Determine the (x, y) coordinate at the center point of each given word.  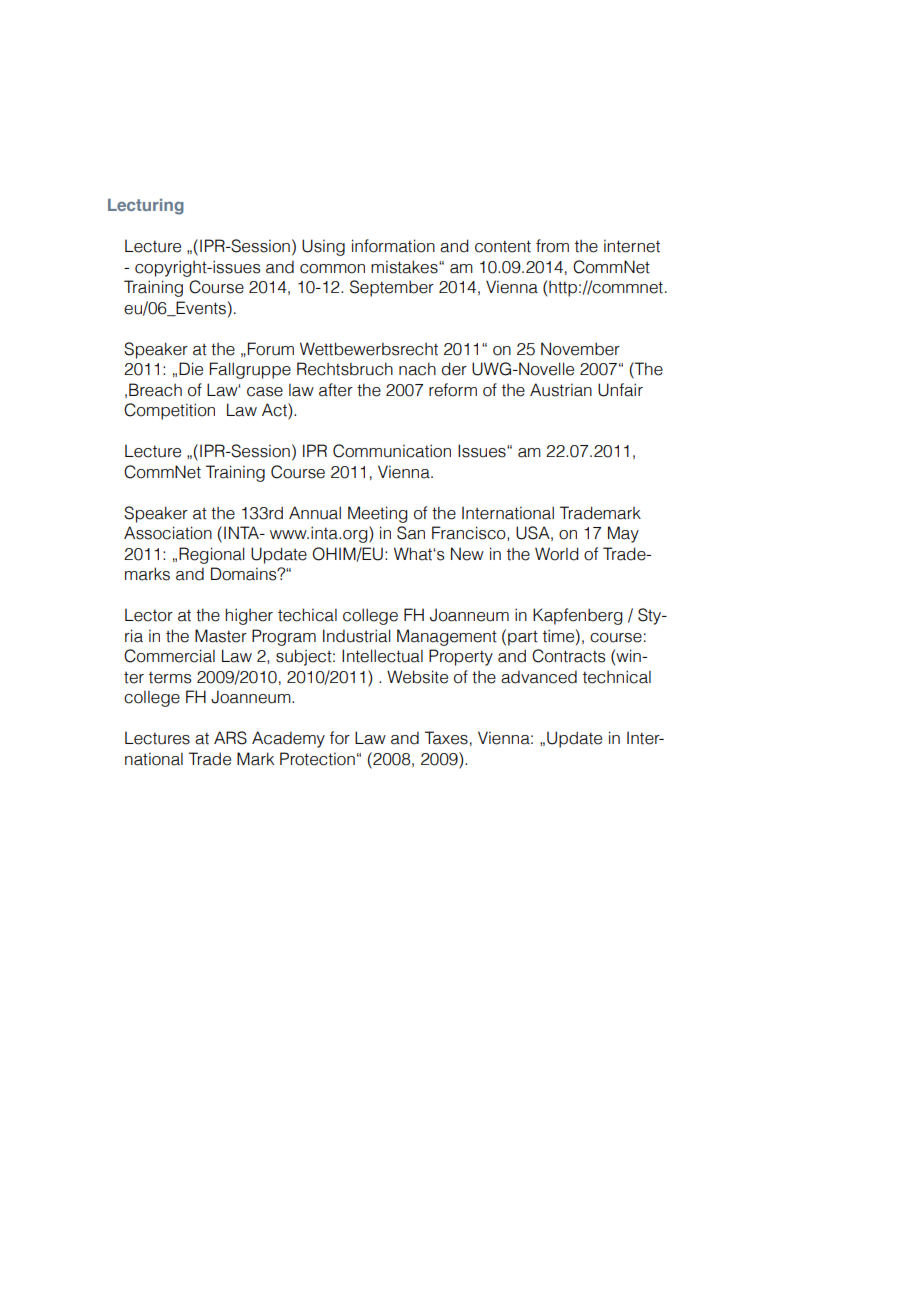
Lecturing (146, 207)
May (623, 534)
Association (168, 533)
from (552, 246)
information (393, 246)
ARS (230, 738)
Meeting (378, 514)
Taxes (446, 738)
